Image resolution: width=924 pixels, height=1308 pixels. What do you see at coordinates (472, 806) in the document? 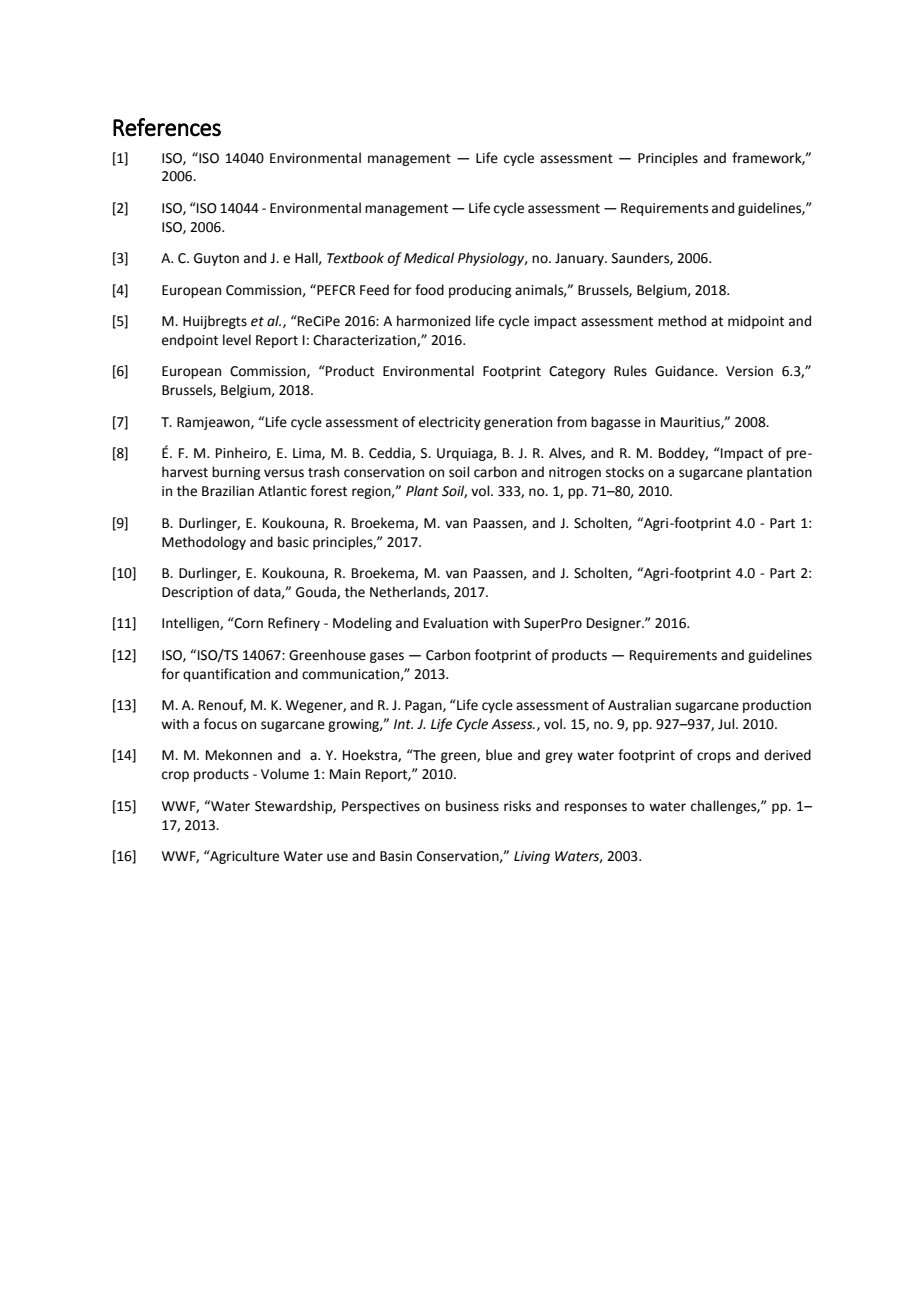
I see `business` at bounding box center [472, 806].
